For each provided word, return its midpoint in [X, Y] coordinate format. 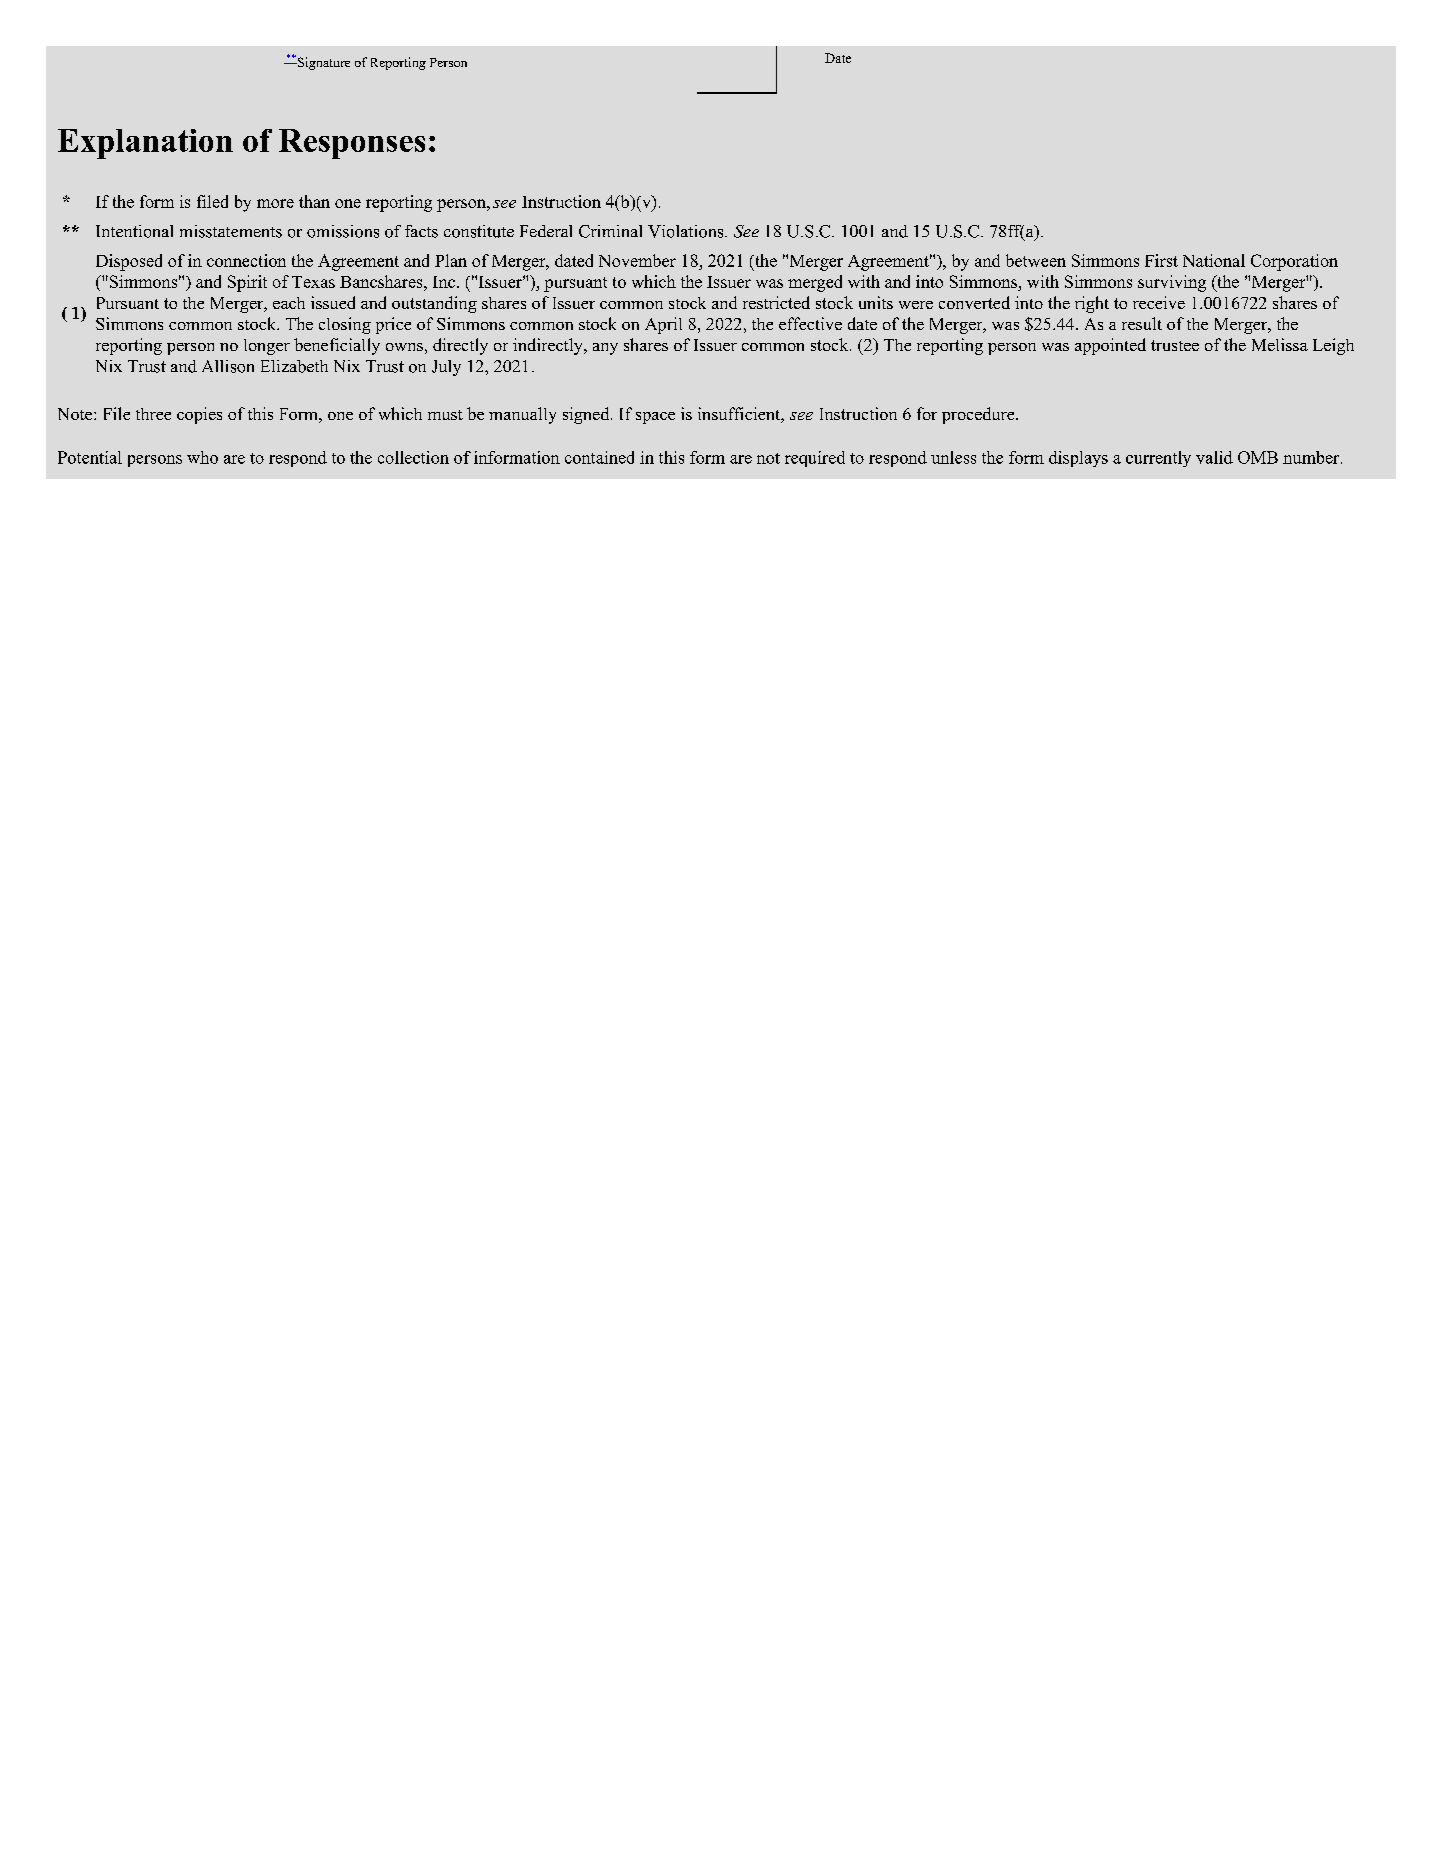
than [314, 201]
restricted [776, 302]
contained [599, 457]
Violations [687, 231]
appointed [1110, 346]
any [605, 349]
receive [1159, 302]
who [202, 457]
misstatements [231, 231]
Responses [352, 144]
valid [1214, 457]
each [289, 303]
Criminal [610, 231]
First [1161, 260]
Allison [228, 366]
